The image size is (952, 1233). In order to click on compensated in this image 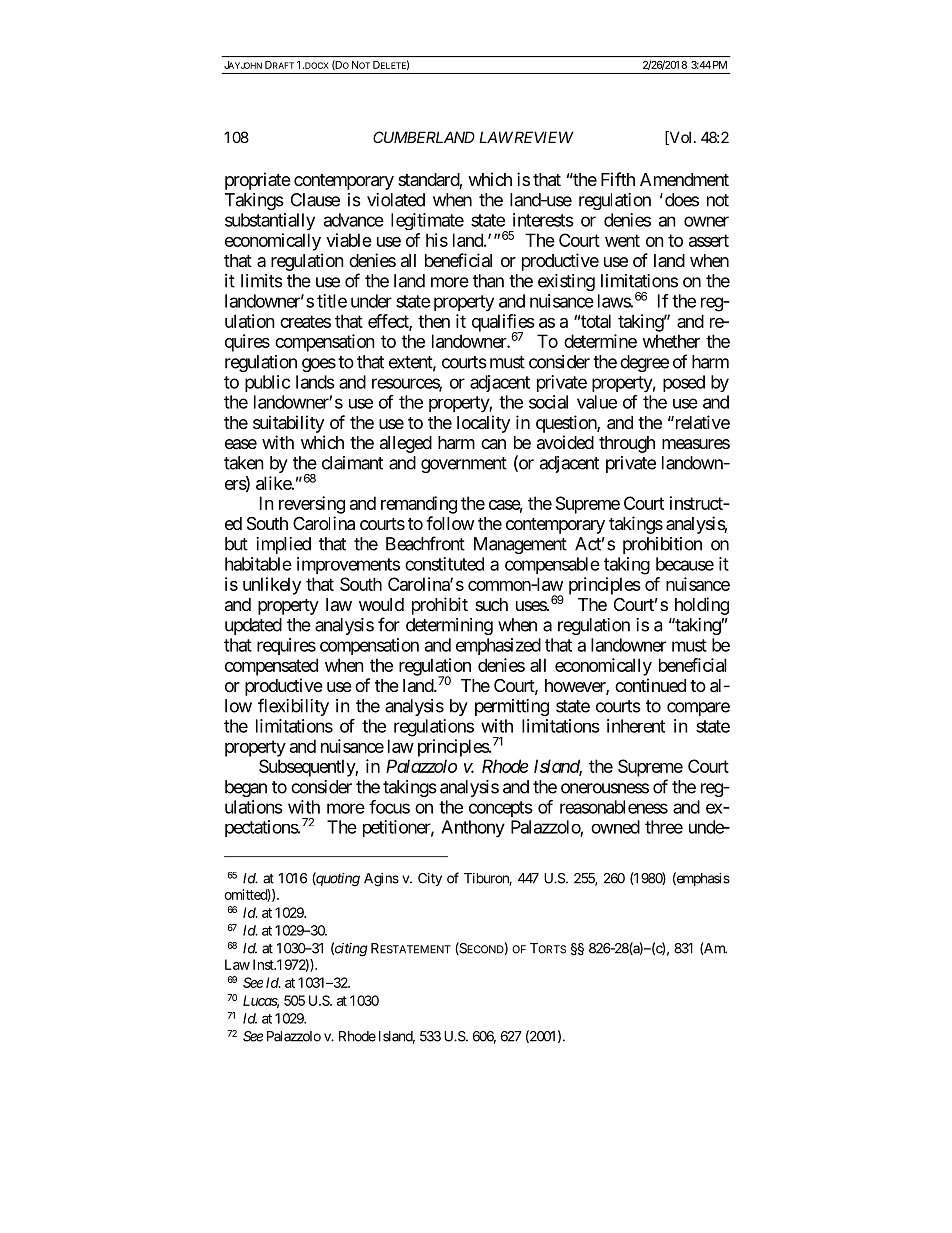, I will do `click(271, 667)`.
